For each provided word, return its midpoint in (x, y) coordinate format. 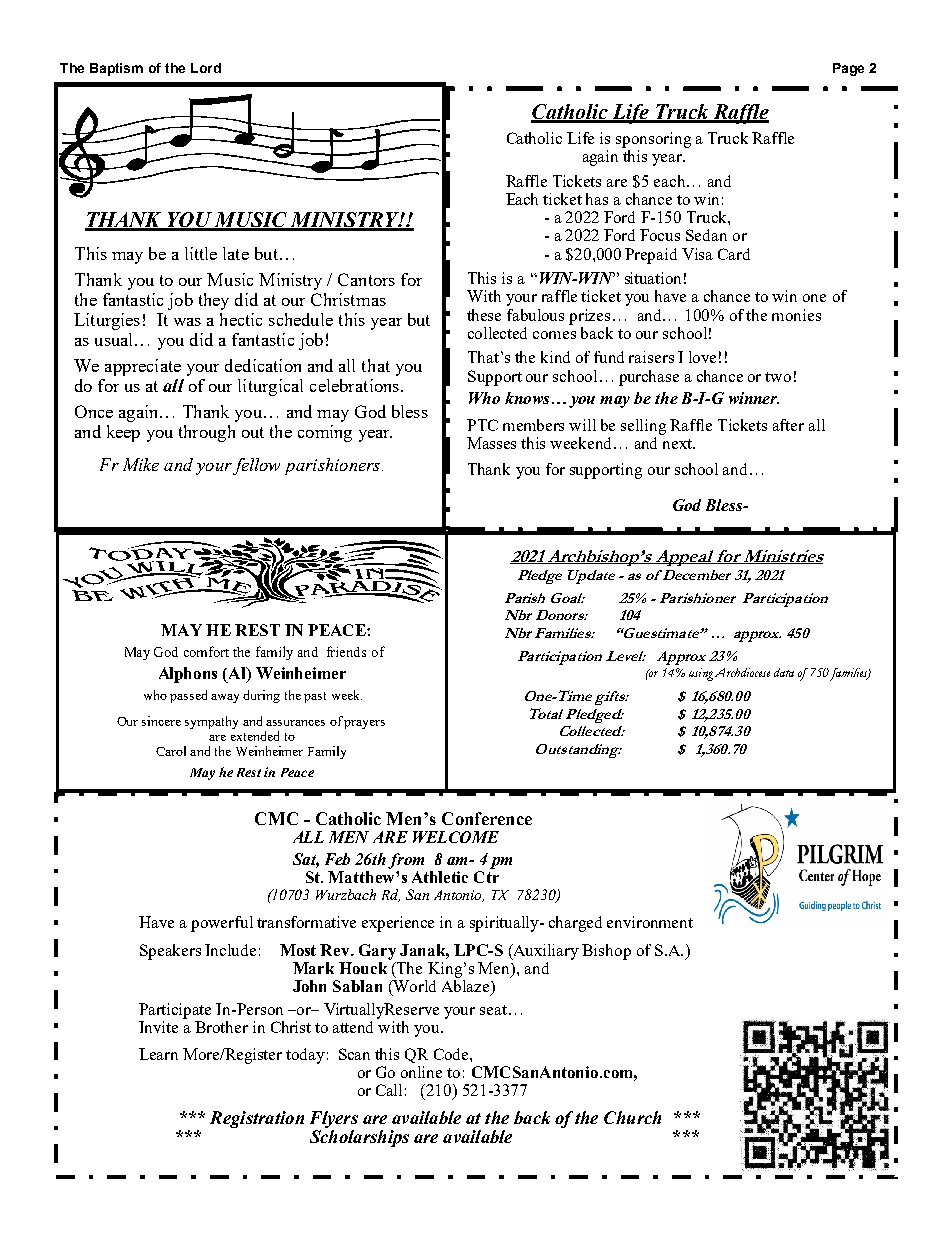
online (421, 1072)
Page (848, 69)
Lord (206, 68)
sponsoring (653, 140)
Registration (257, 1119)
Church (632, 1117)
